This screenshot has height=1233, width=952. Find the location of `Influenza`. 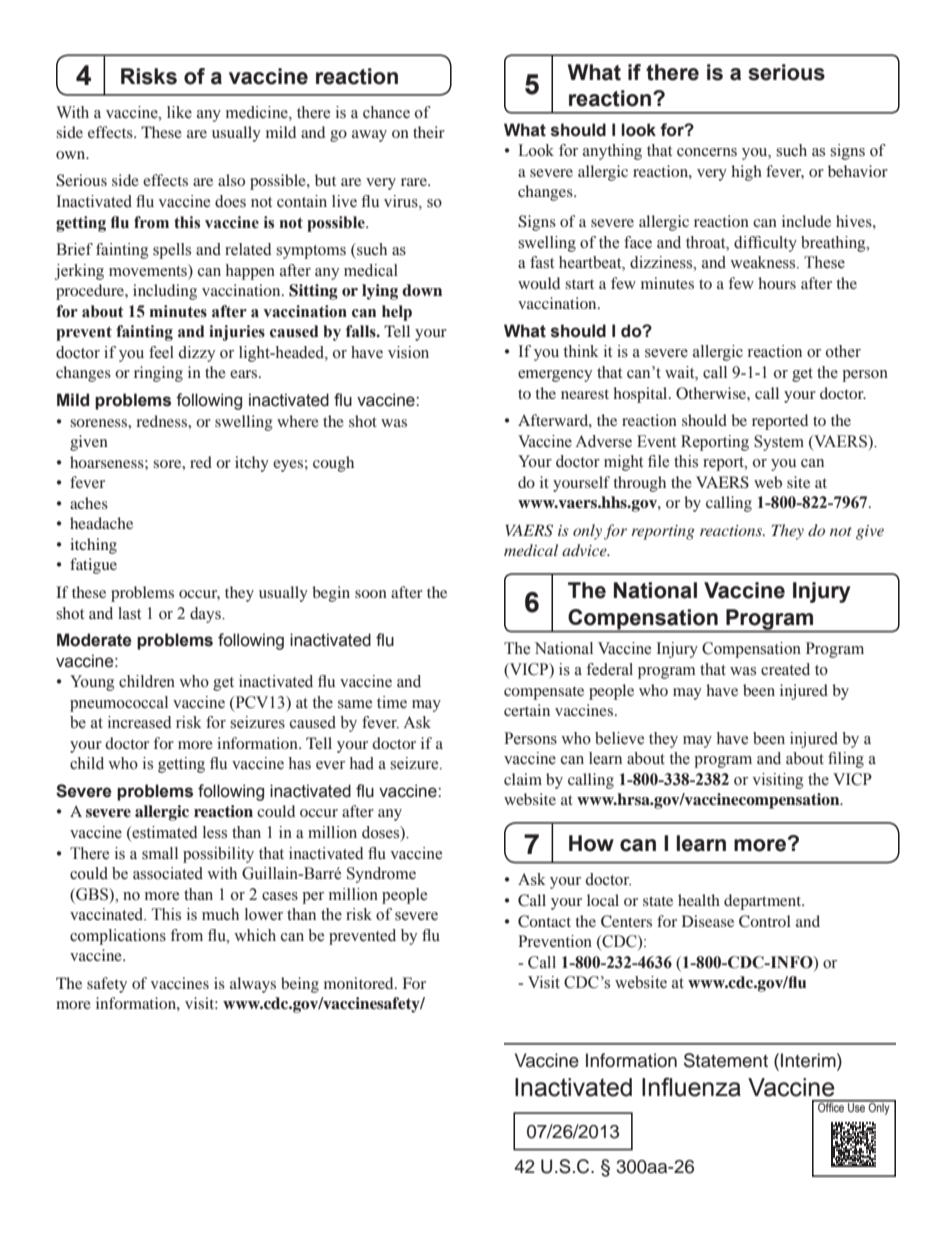

Influenza is located at coordinates (691, 1087).
